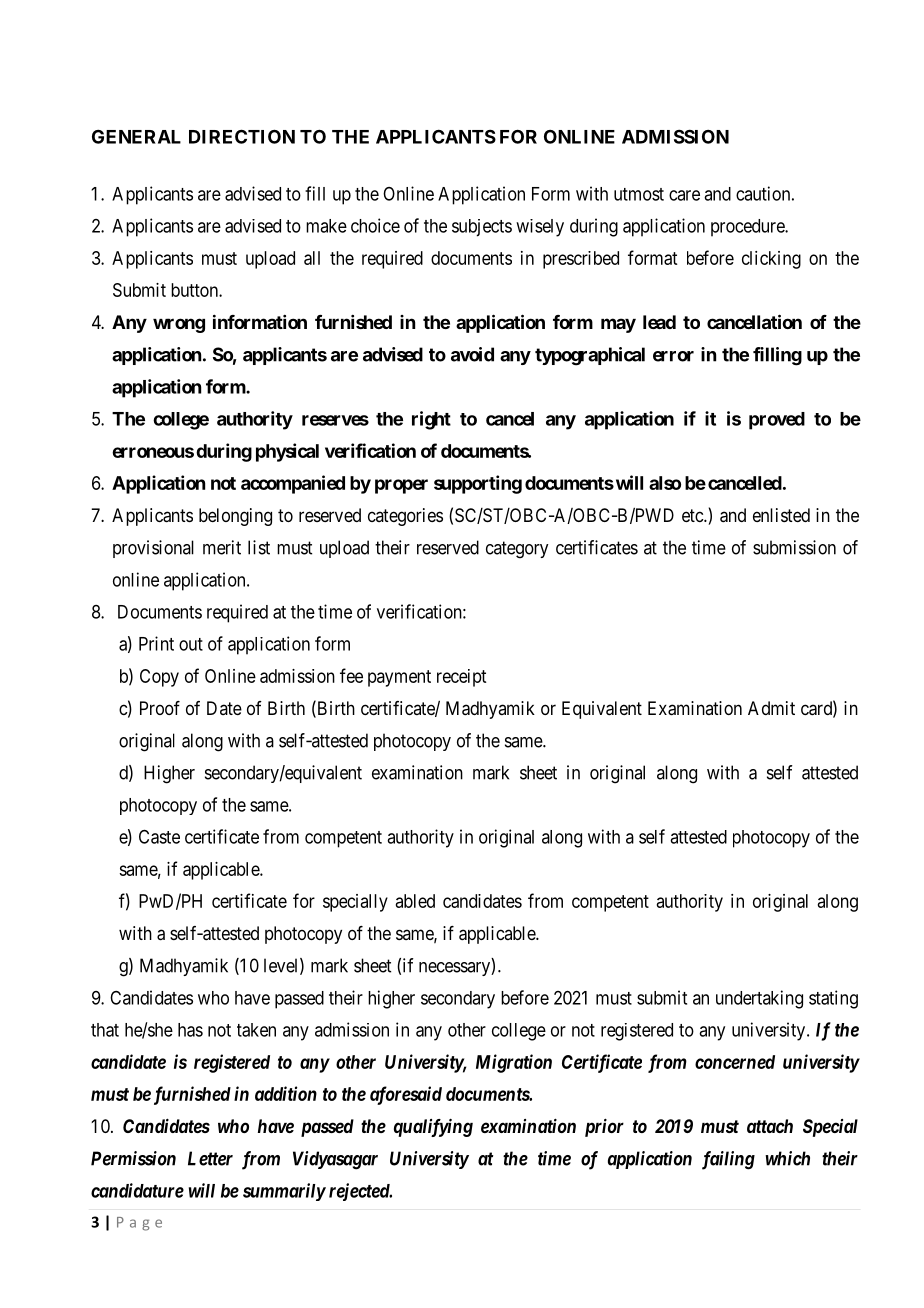 This image has height=1308, width=924. I want to click on care, so click(684, 195).
